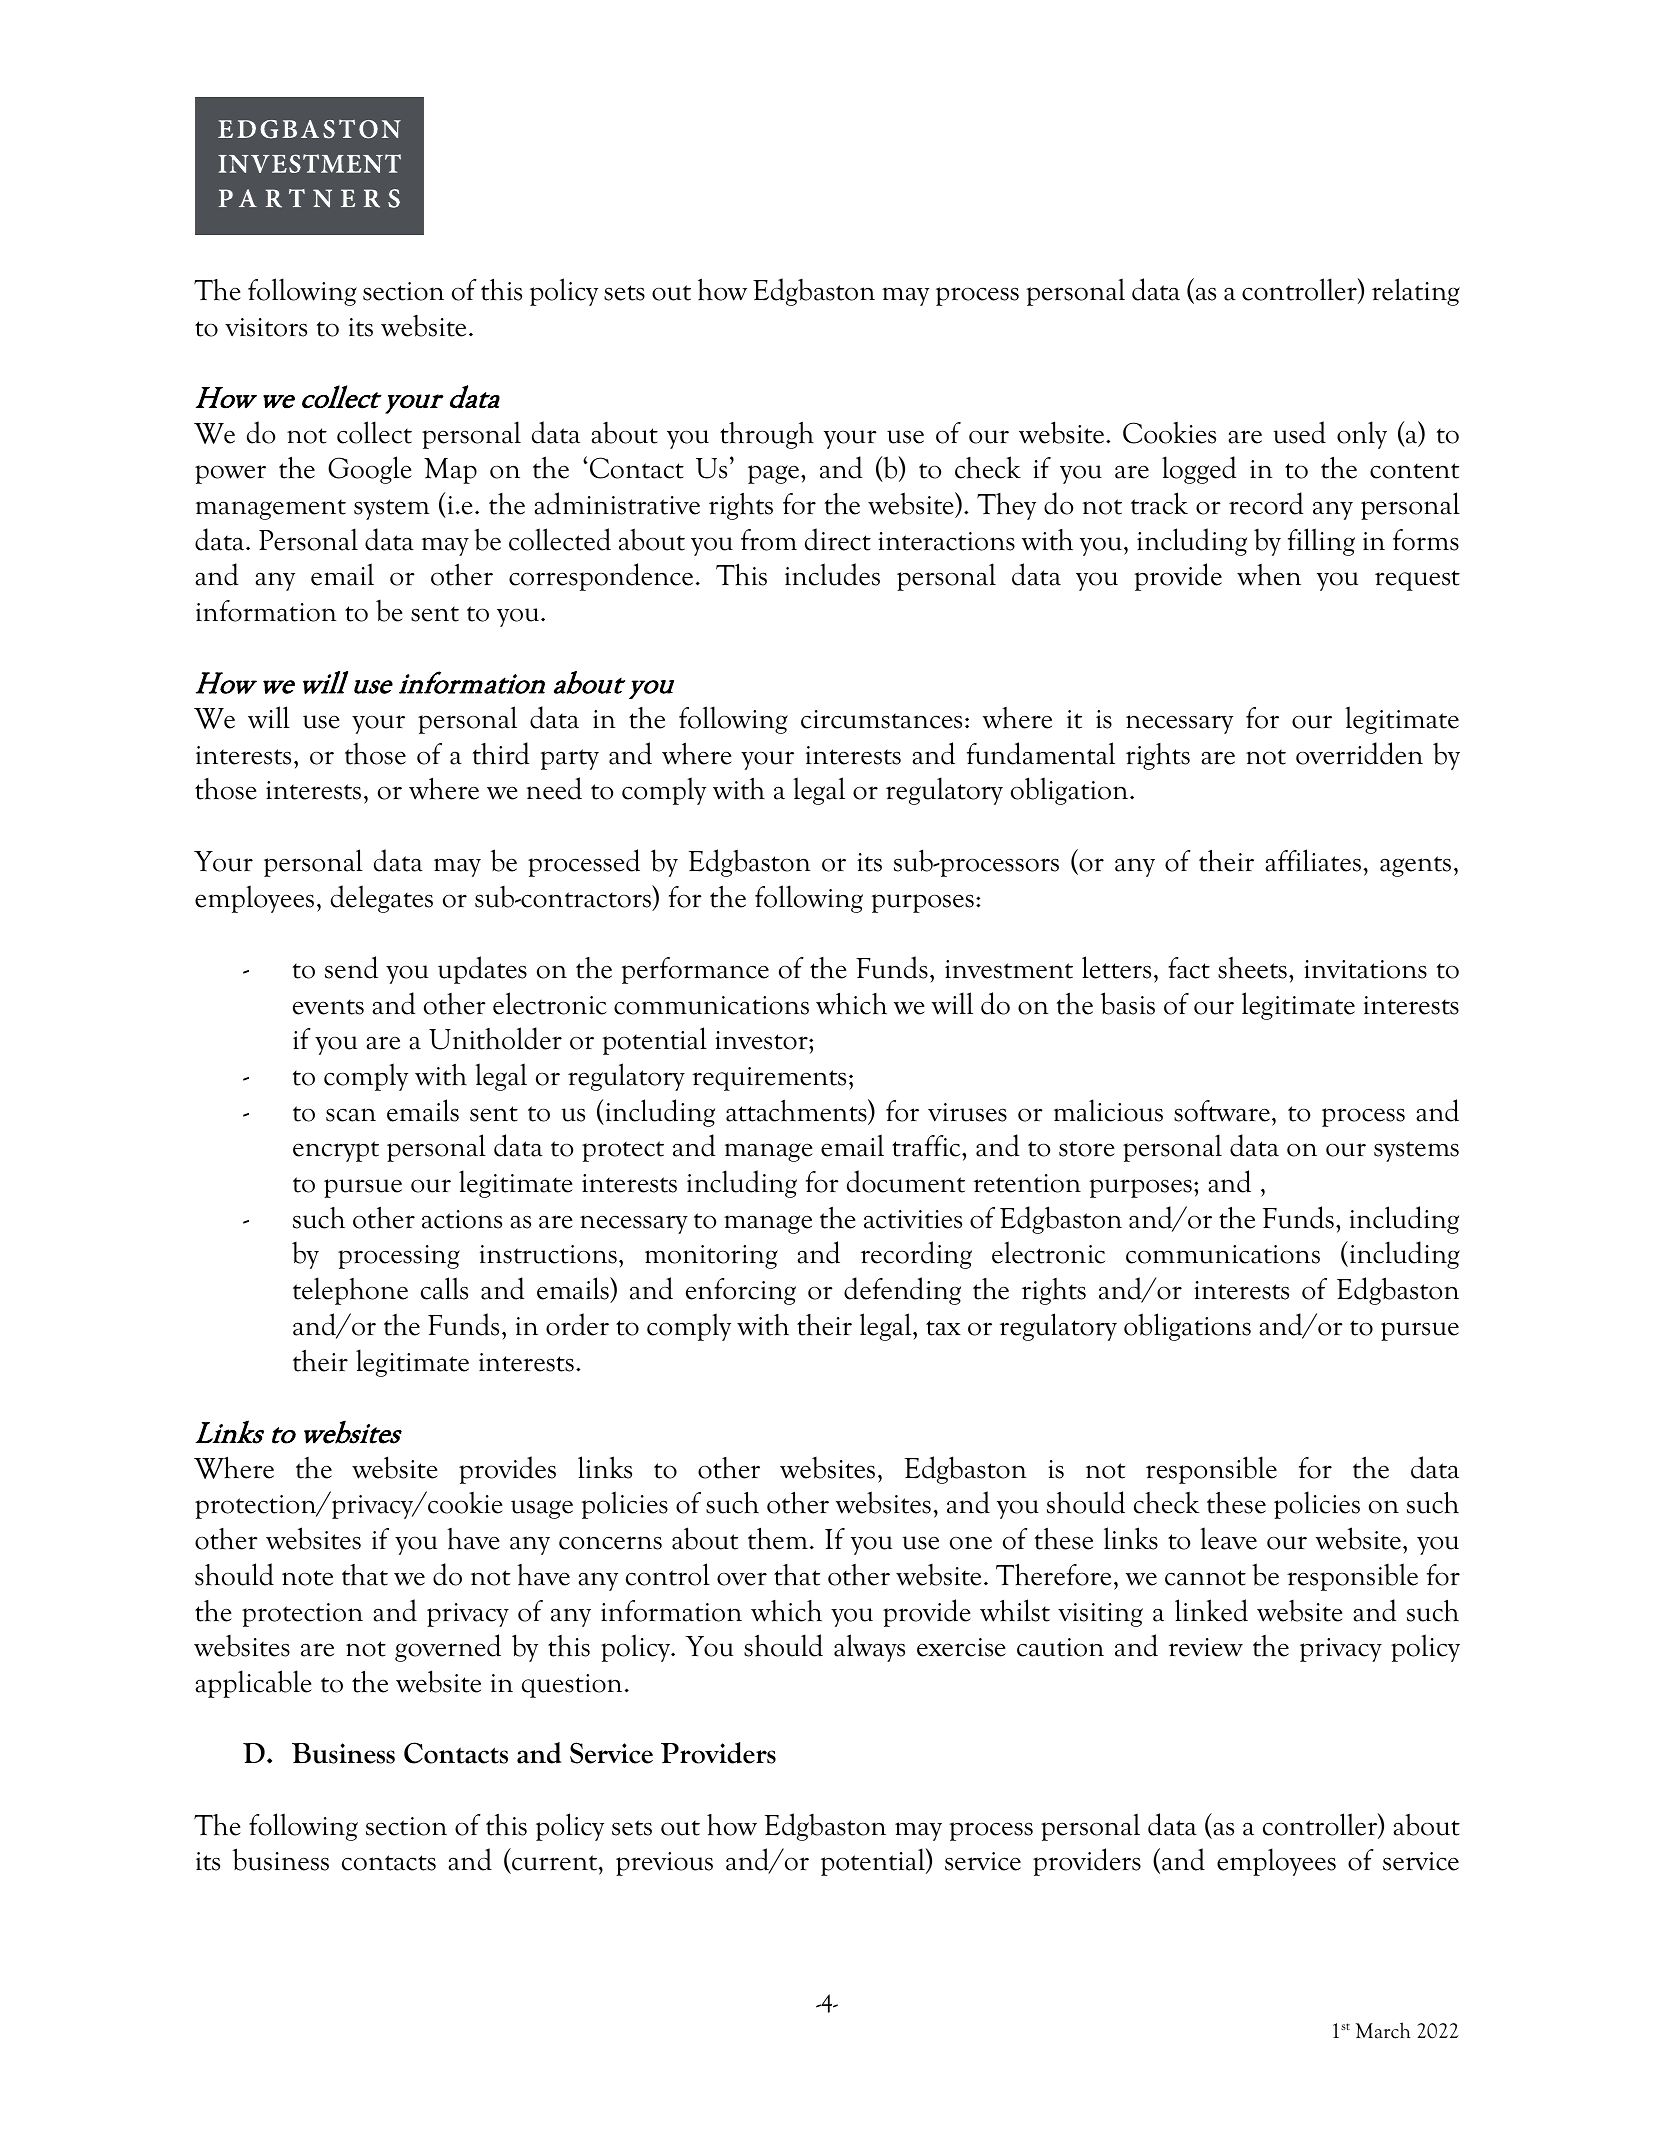 The width and height of the document is (1654, 2141). I want to click on March, so click(1383, 2030).
